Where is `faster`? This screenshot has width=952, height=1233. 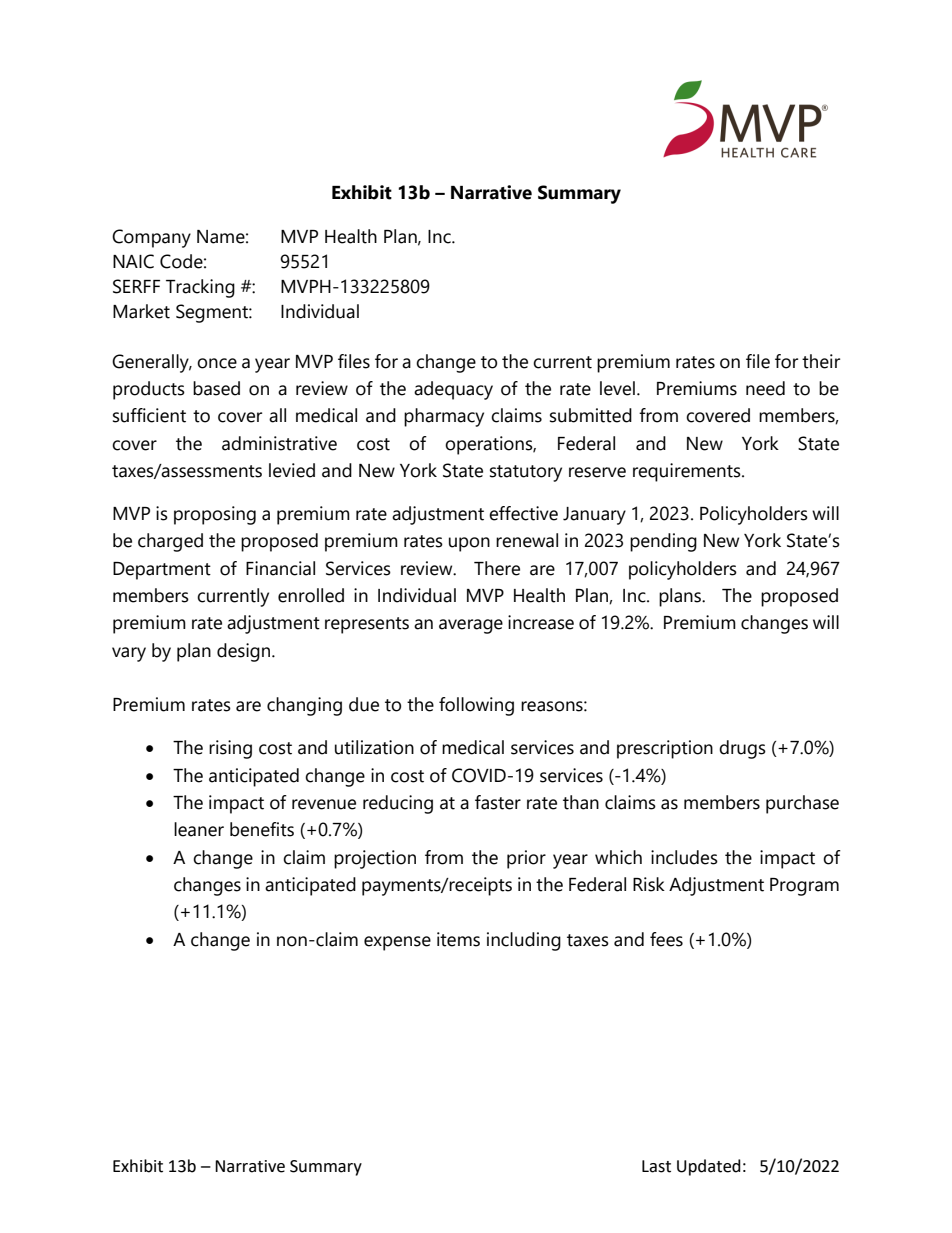 faster is located at coordinates (498, 802).
